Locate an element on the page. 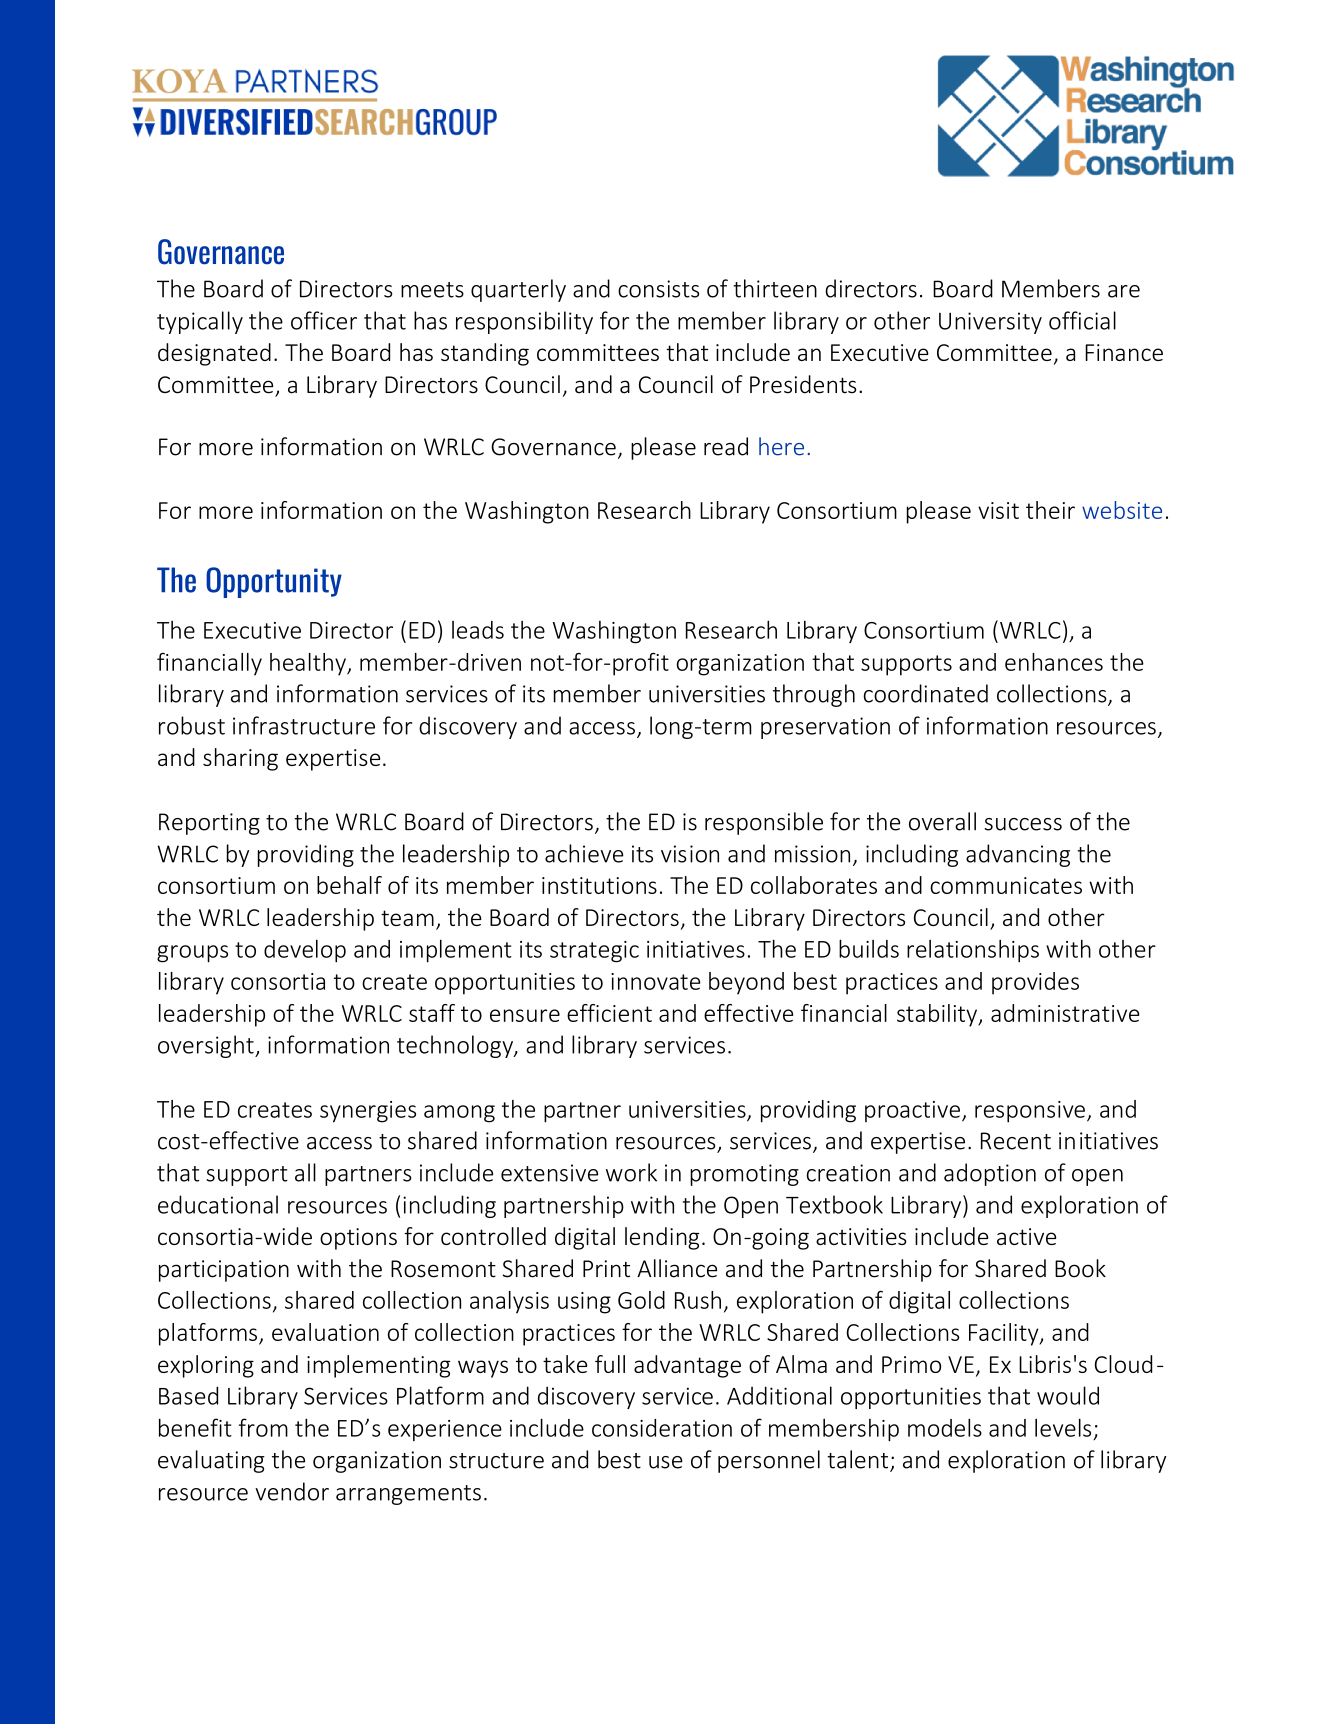 The image size is (1332, 1724). officer is located at coordinates (324, 320).
